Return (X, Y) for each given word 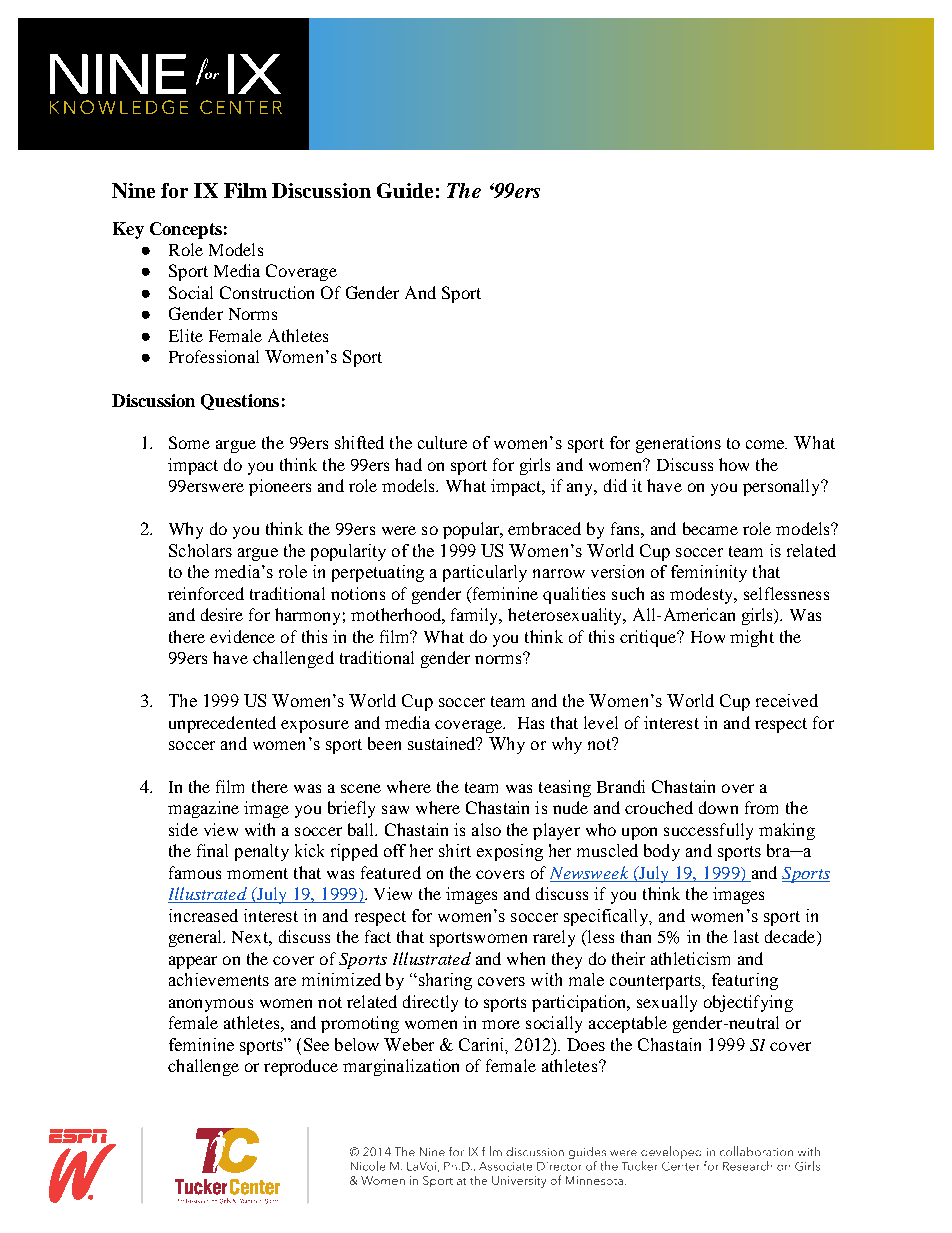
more (501, 1024)
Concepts (186, 230)
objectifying (748, 1003)
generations (678, 444)
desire (222, 614)
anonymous (211, 1005)
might (752, 638)
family (476, 616)
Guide (405, 190)
